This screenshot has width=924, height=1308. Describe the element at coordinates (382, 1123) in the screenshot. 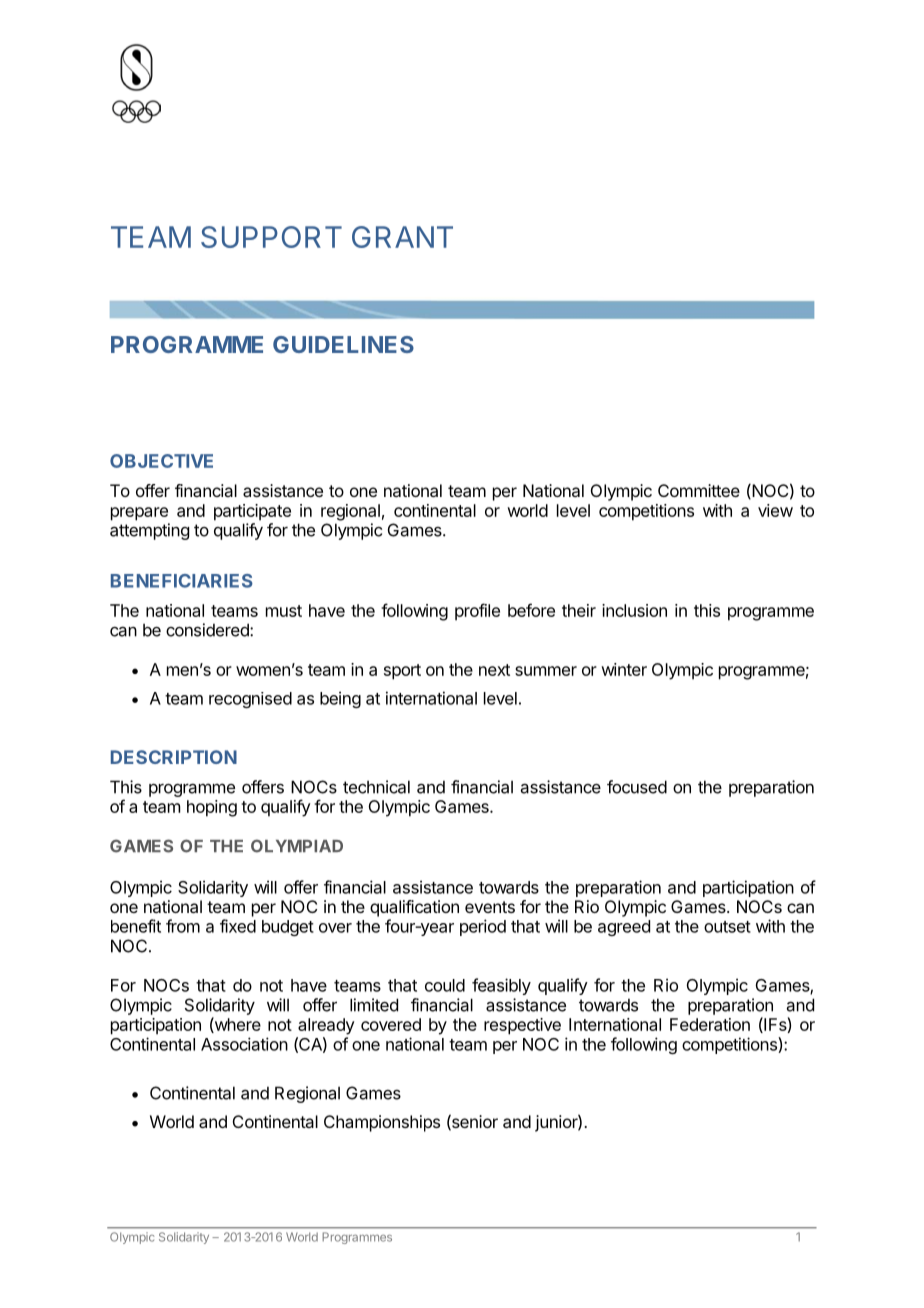

I see `Championships` at that location.
